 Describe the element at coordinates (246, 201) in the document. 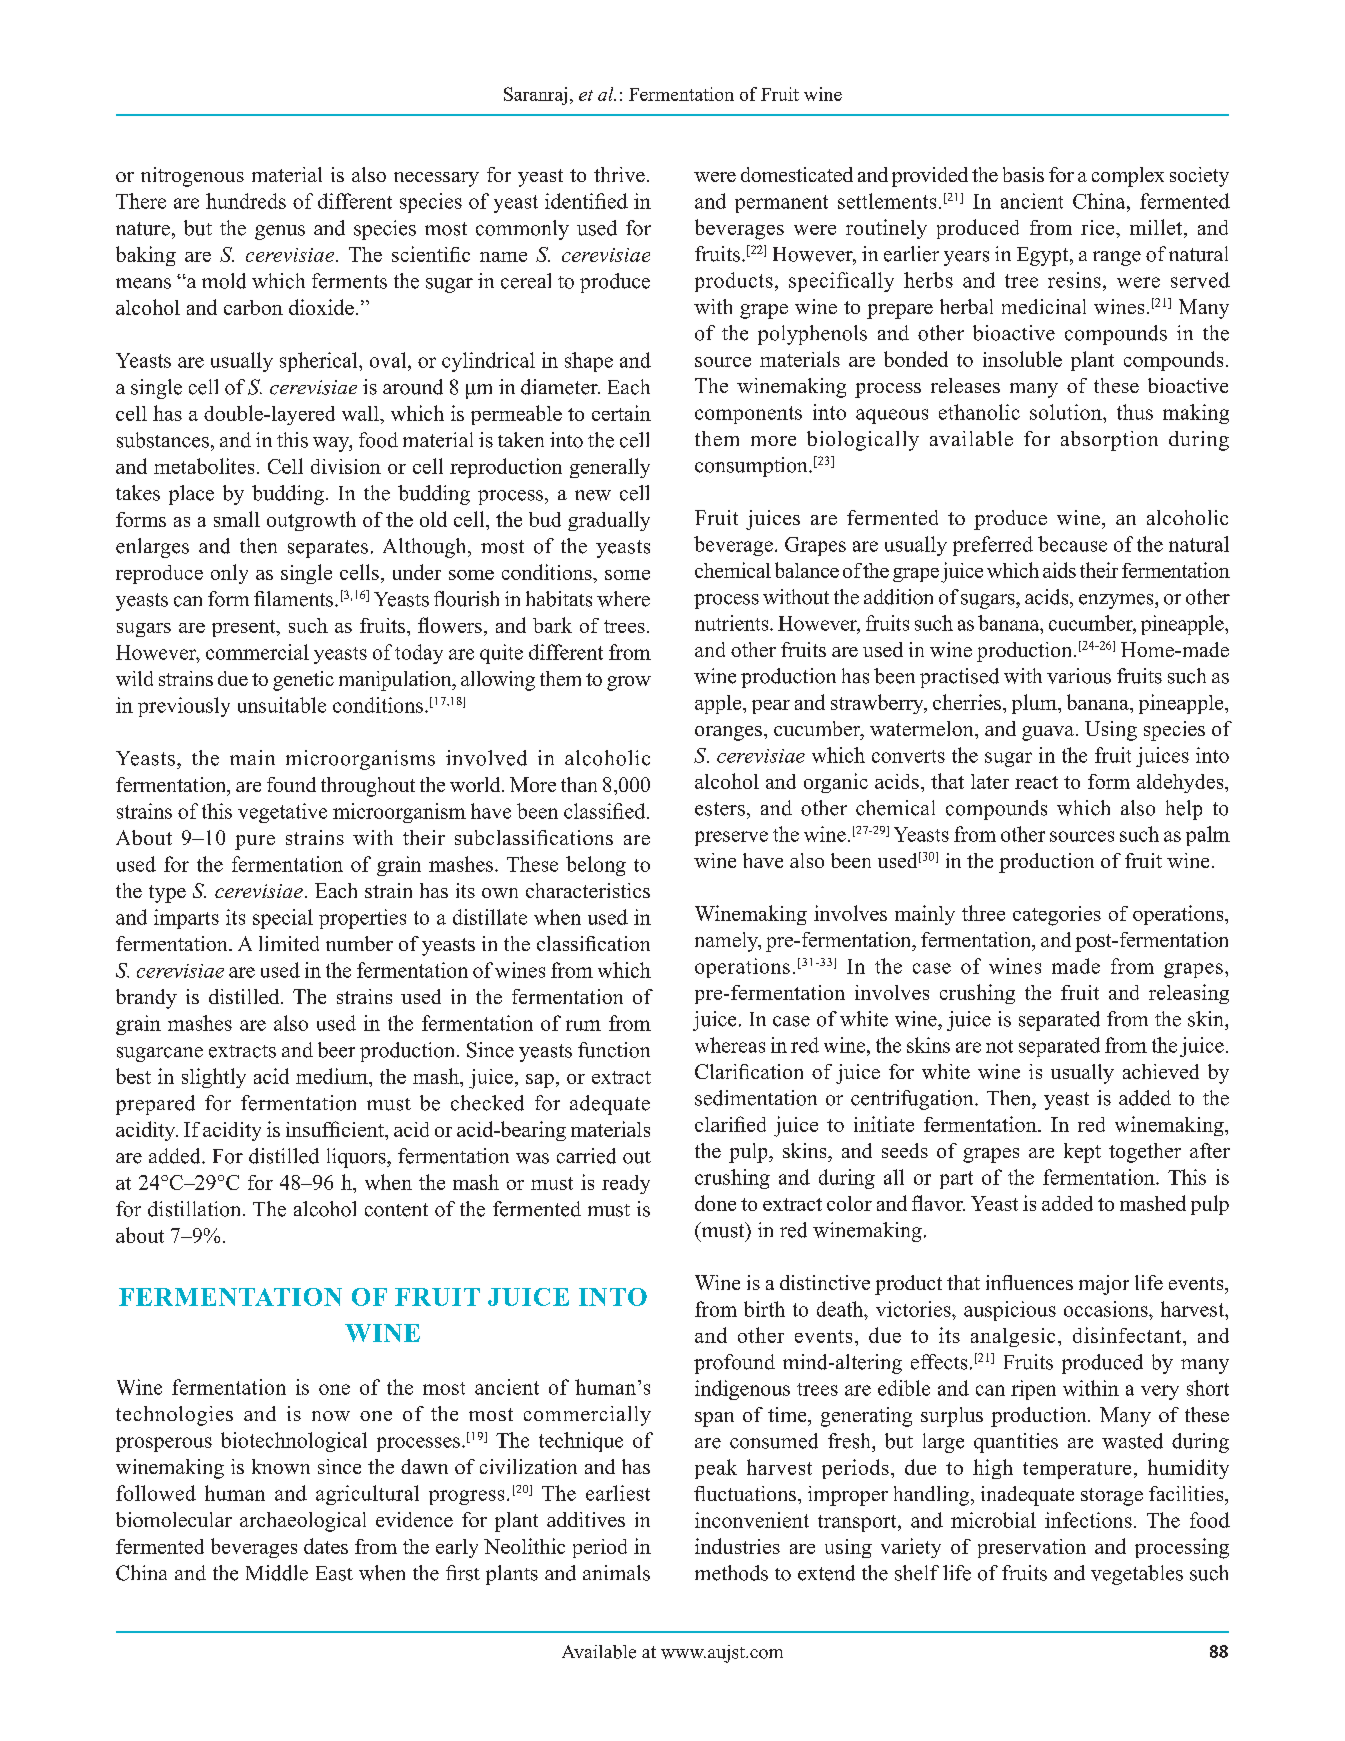

I see `hundreds` at that location.
